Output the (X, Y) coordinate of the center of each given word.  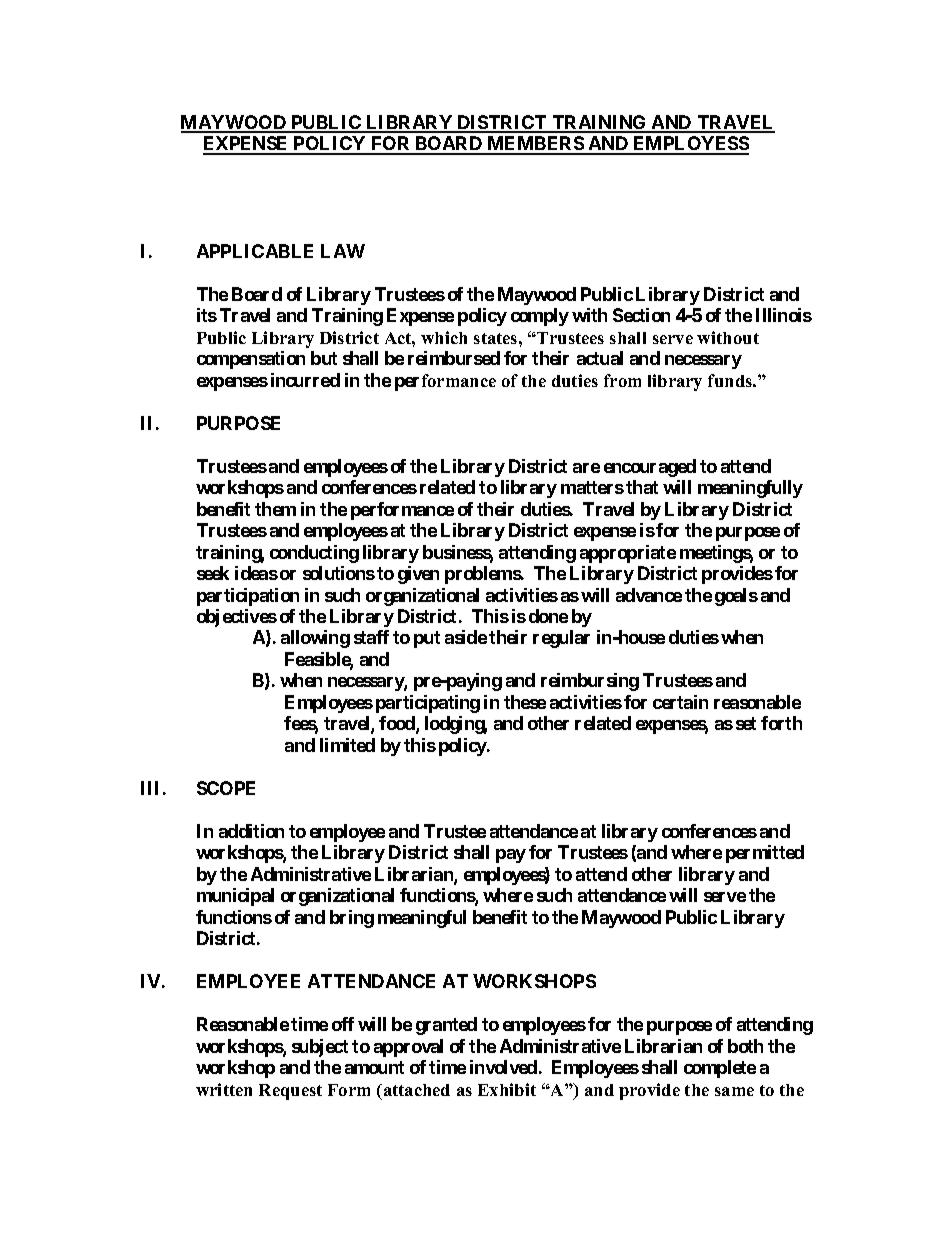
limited (347, 745)
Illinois (784, 315)
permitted (765, 854)
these (525, 702)
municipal (235, 897)
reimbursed (454, 358)
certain (680, 702)
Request (290, 1092)
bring (352, 919)
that (642, 487)
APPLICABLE (255, 251)
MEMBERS (535, 145)
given (418, 575)
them (275, 509)
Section (641, 315)
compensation (251, 360)
